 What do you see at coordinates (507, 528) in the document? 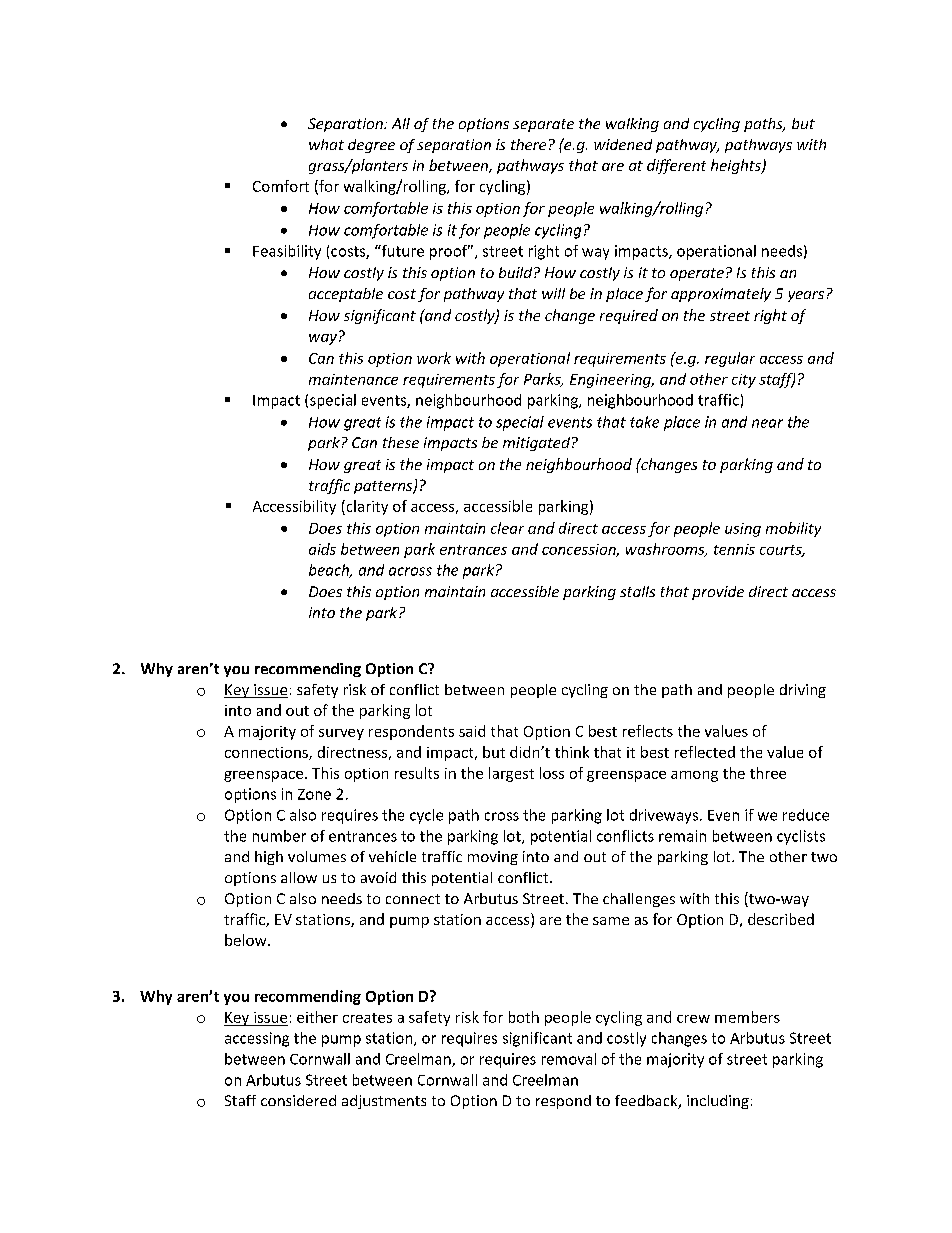
I see `clear` at bounding box center [507, 528].
